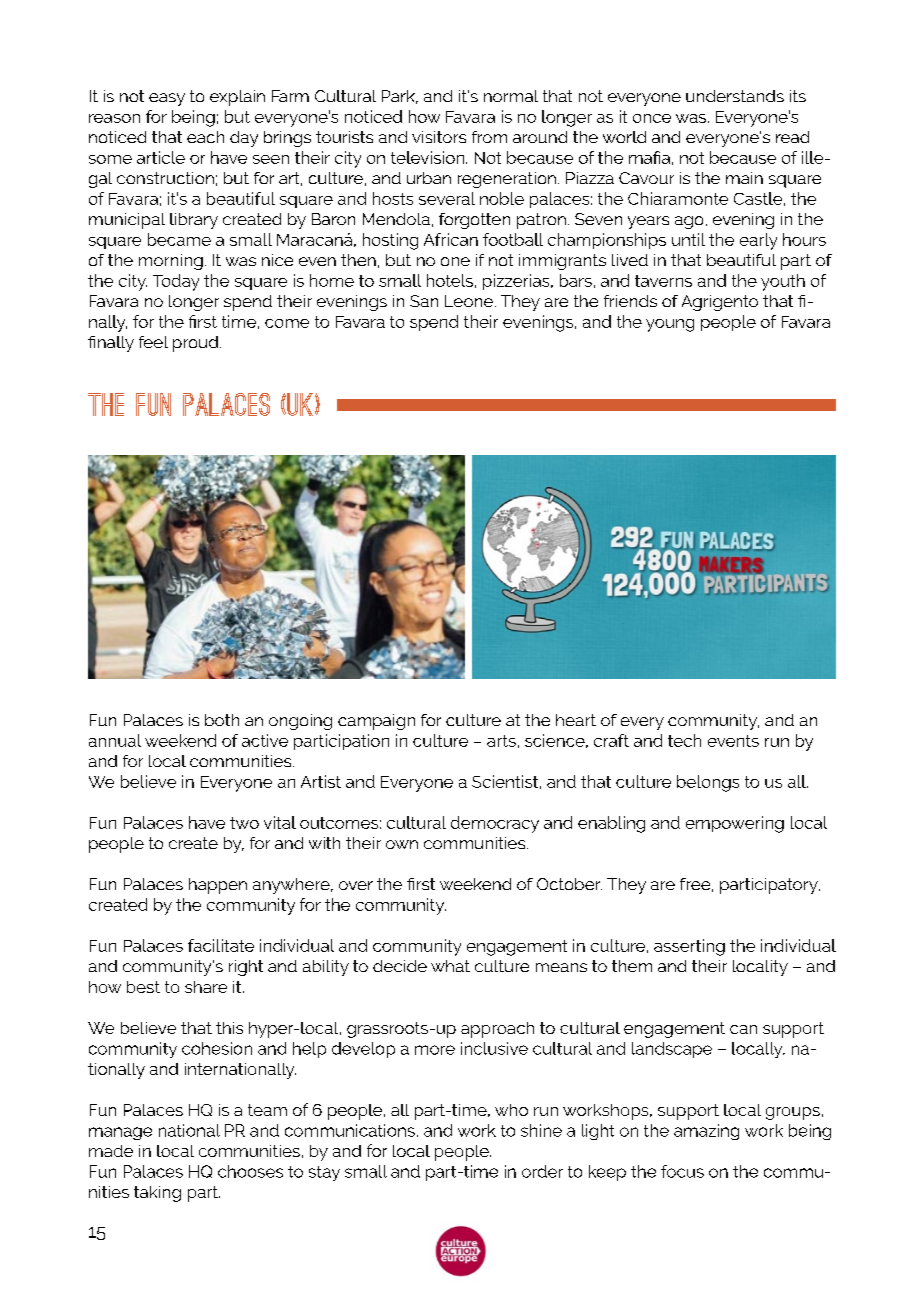 The image size is (924, 1308). What do you see at coordinates (250, 1171) in the image?
I see `chooses` at bounding box center [250, 1171].
